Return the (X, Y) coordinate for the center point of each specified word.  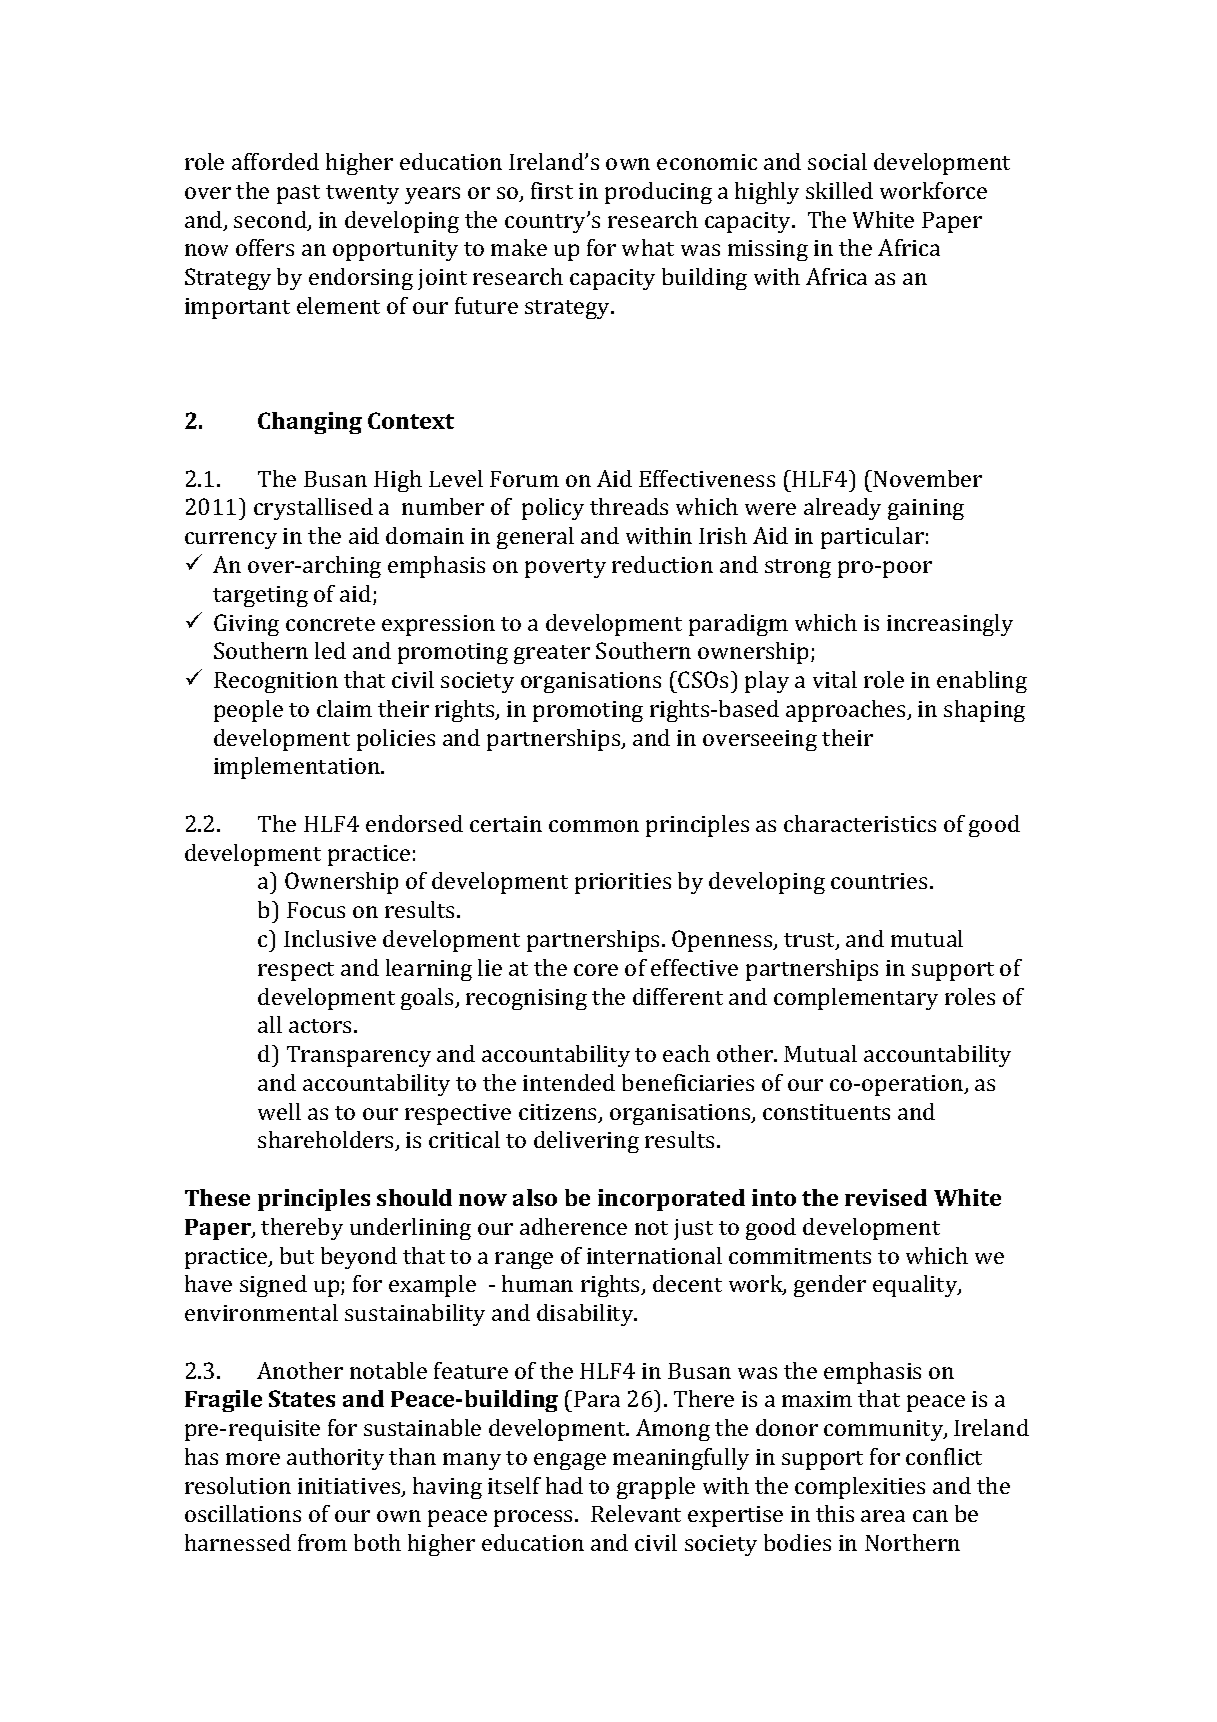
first (552, 190)
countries (881, 881)
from (322, 1542)
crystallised (313, 509)
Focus (316, 910)
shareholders (327, 1141)
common (594, 826)
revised (886, 1197)
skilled (839, 190)
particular (872, 538)
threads (629, 506)
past (298, 194)
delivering (586, 1142)
